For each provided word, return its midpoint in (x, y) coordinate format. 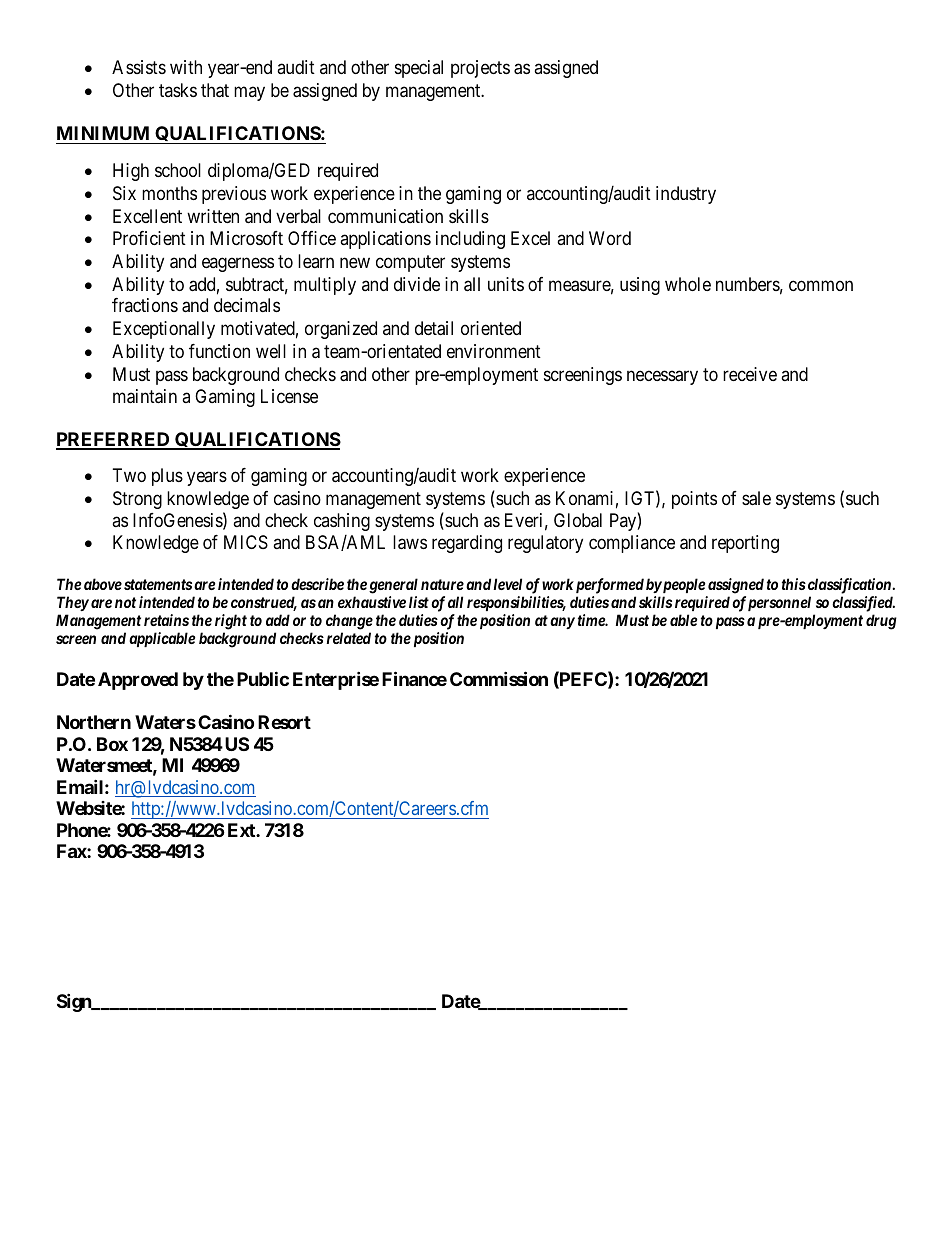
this (794, 584)
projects (480, 69)
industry (686, 195)
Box (112, 744)
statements (158, 584)
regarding (467, 544)
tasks (178, 90)
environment (494, 351)
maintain (145, 396)
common (821, 285)
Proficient (149, 238)
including (470, 240)
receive (750, 374)
